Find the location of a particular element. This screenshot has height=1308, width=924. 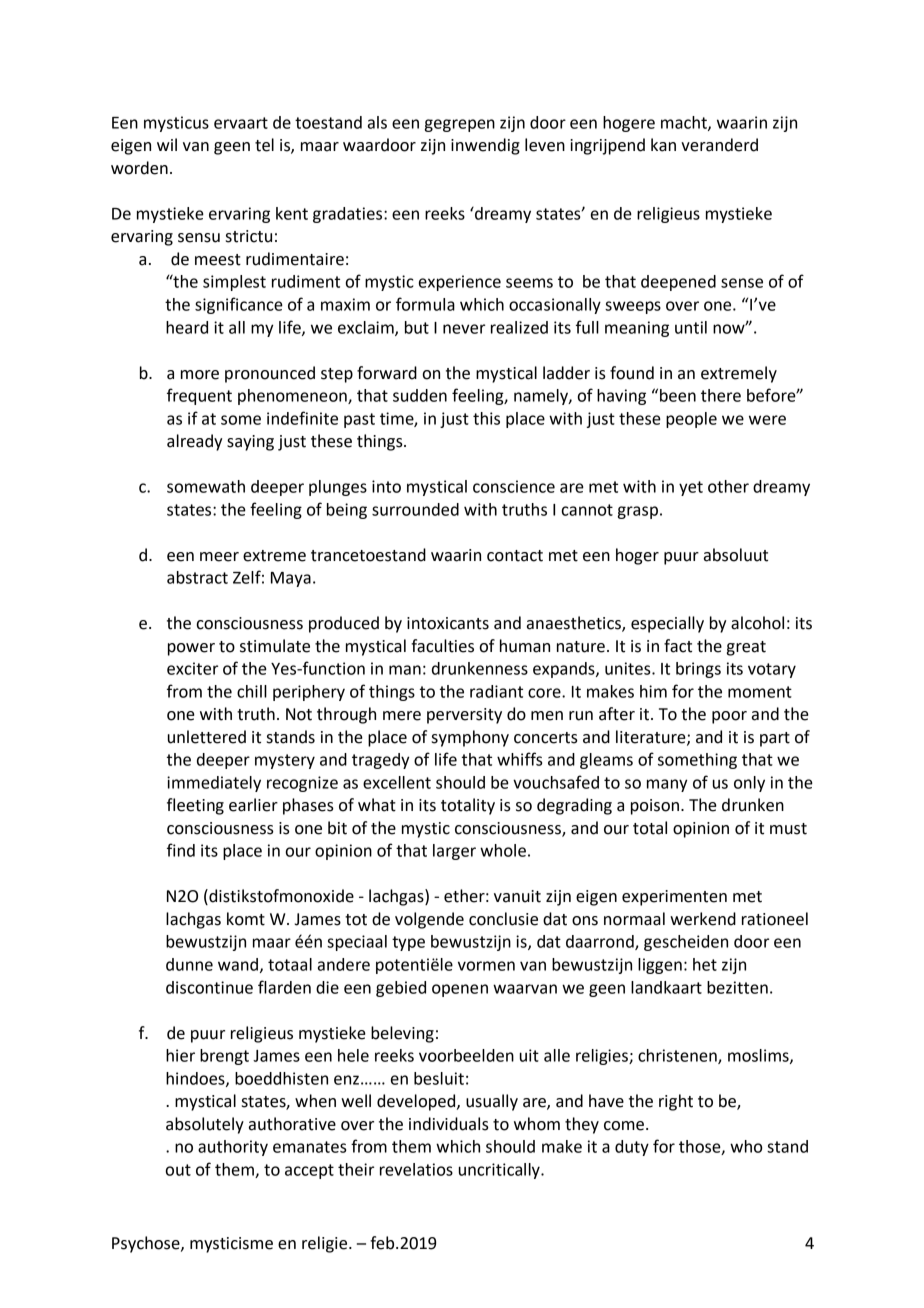

fleeting is located at coordinates (195, 806).
